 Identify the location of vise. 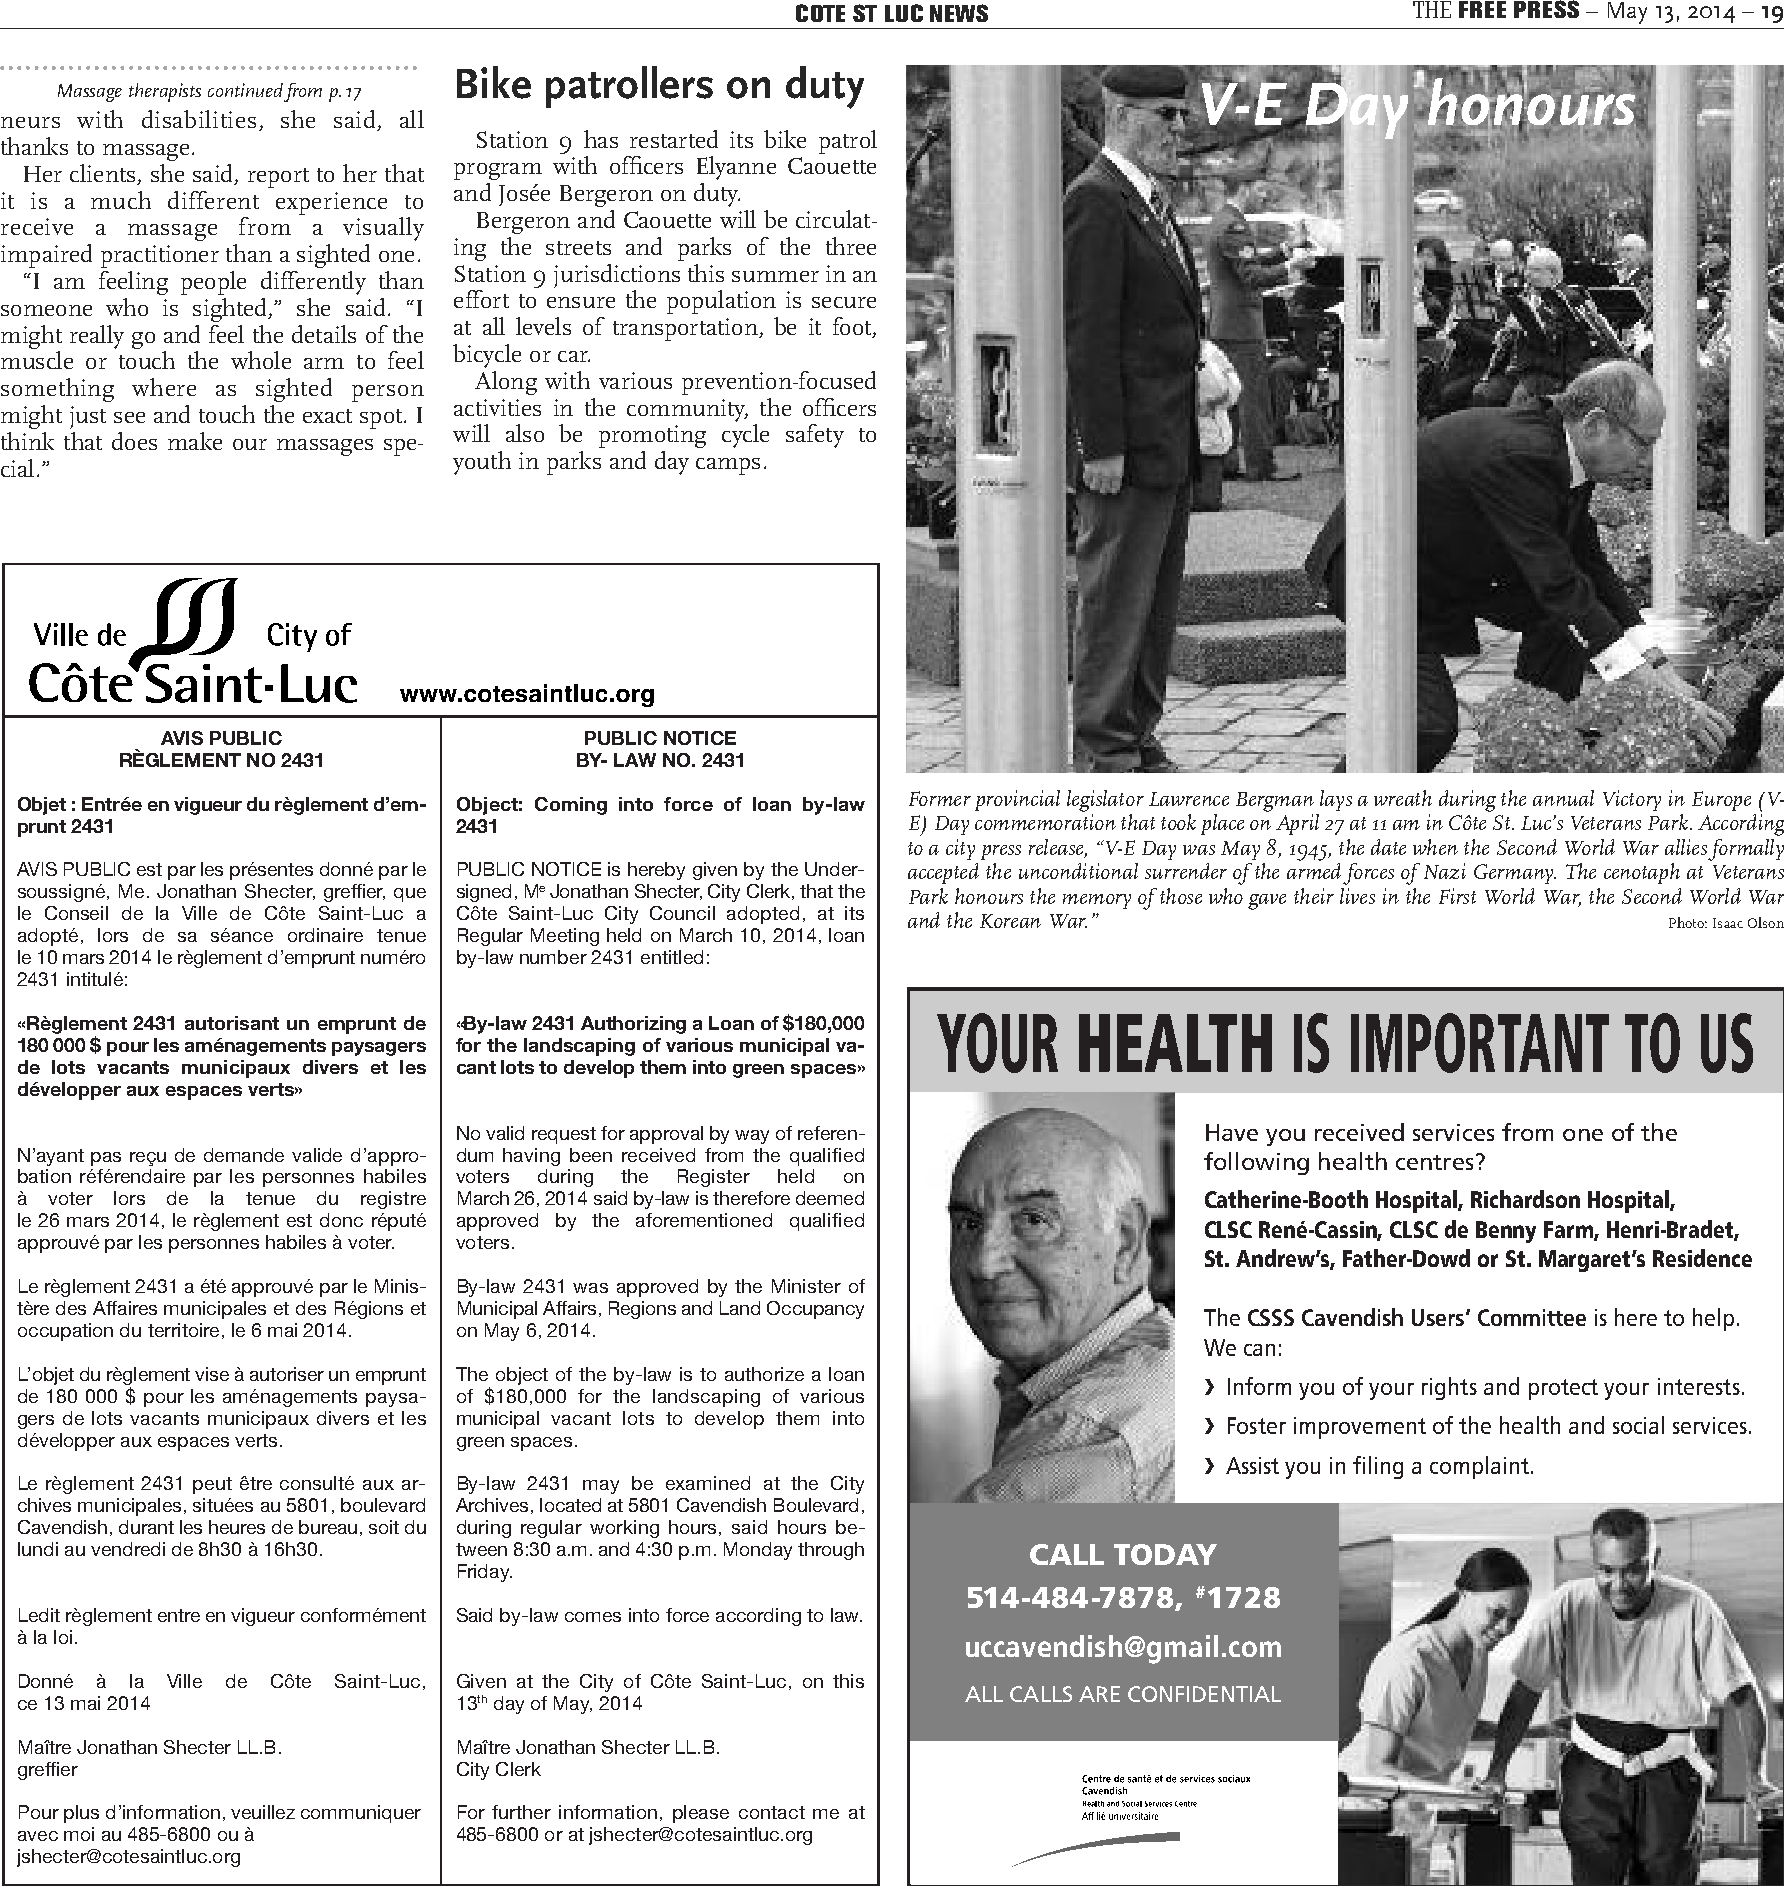
(212, 1374).
